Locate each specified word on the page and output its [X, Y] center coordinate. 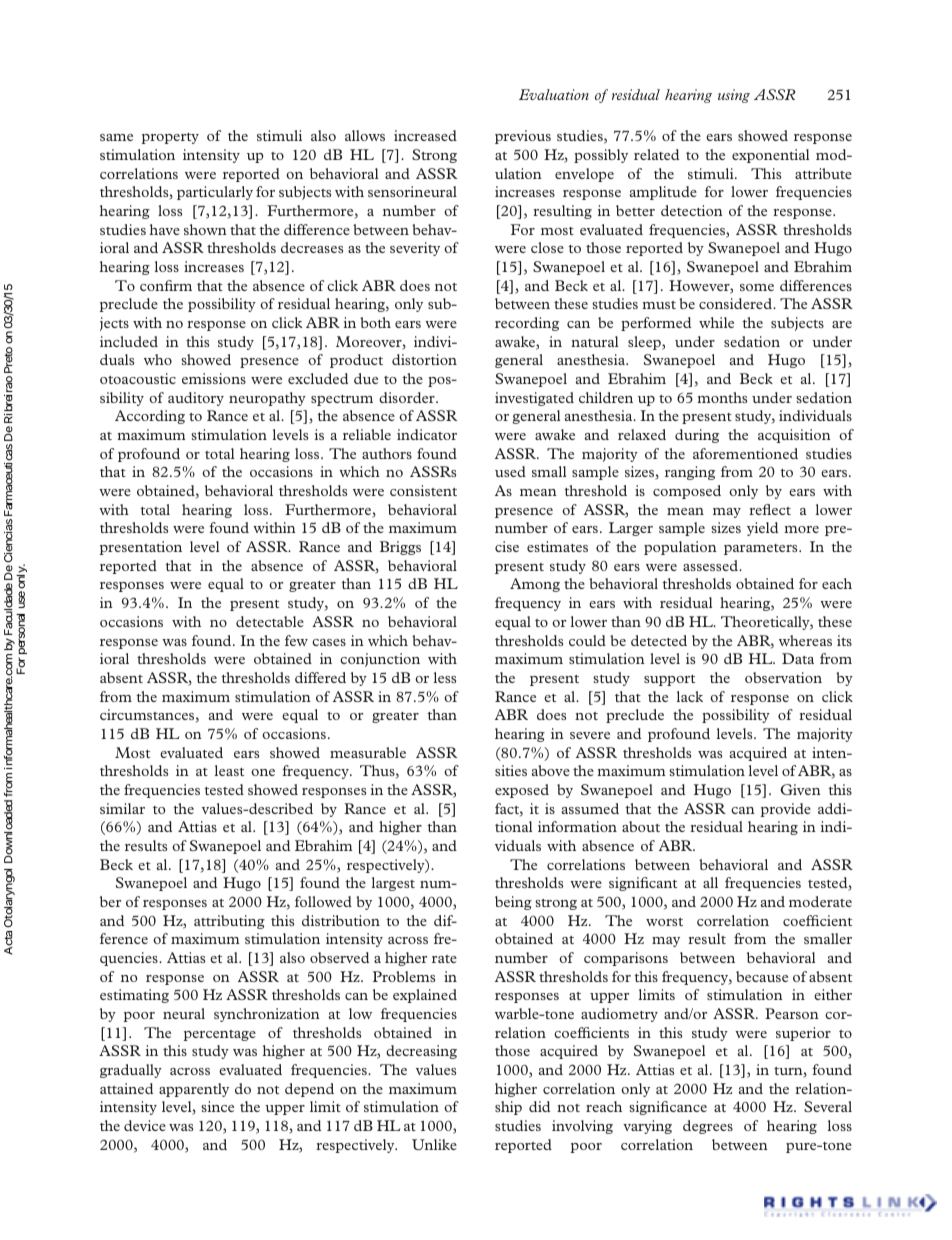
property [170, 138]
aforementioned [745, 453]
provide [786, 810]
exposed [522, 791]
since [217, 1106]
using [734, 96]
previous [523, 137]
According [150, 417]
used [510, 471]
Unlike [434, 1144]
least [229, 770]
